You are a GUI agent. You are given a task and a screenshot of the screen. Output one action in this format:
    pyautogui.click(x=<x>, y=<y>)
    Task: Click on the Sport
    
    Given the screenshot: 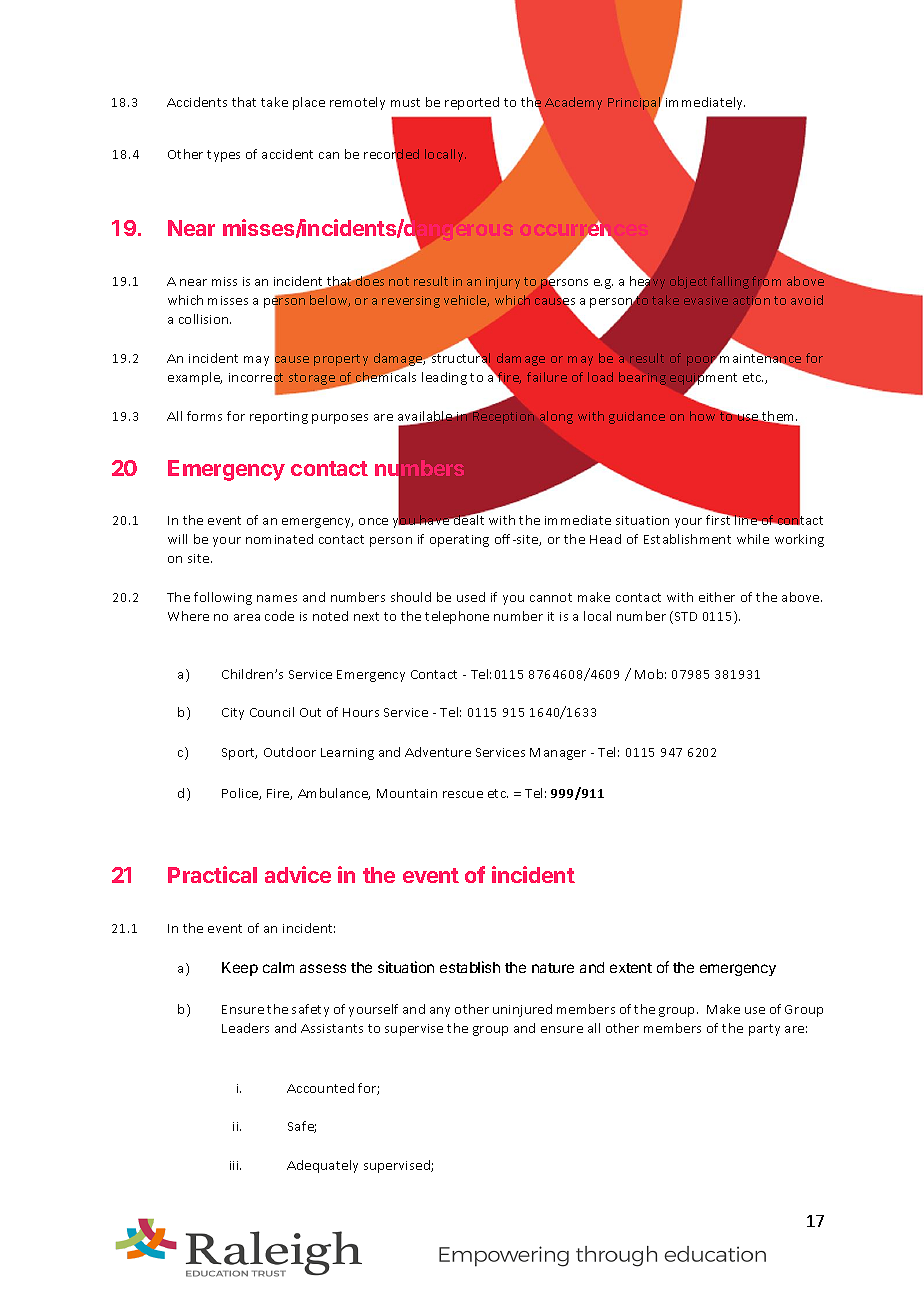 What is the action you would take?
    pyautogui.click(x=239, y=754)
